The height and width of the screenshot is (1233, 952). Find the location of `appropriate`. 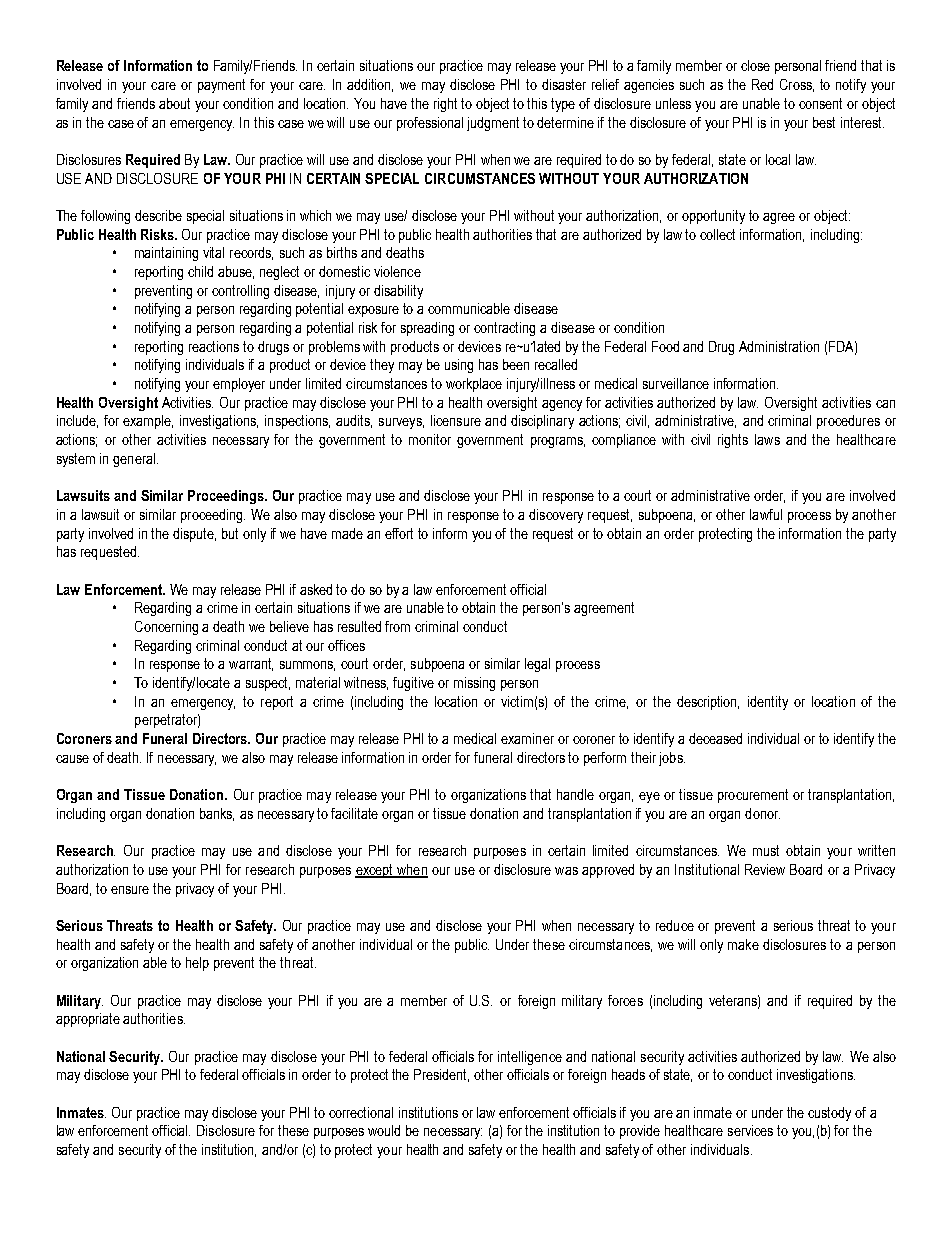

appropriate is located at coordinates (88, 1020).
